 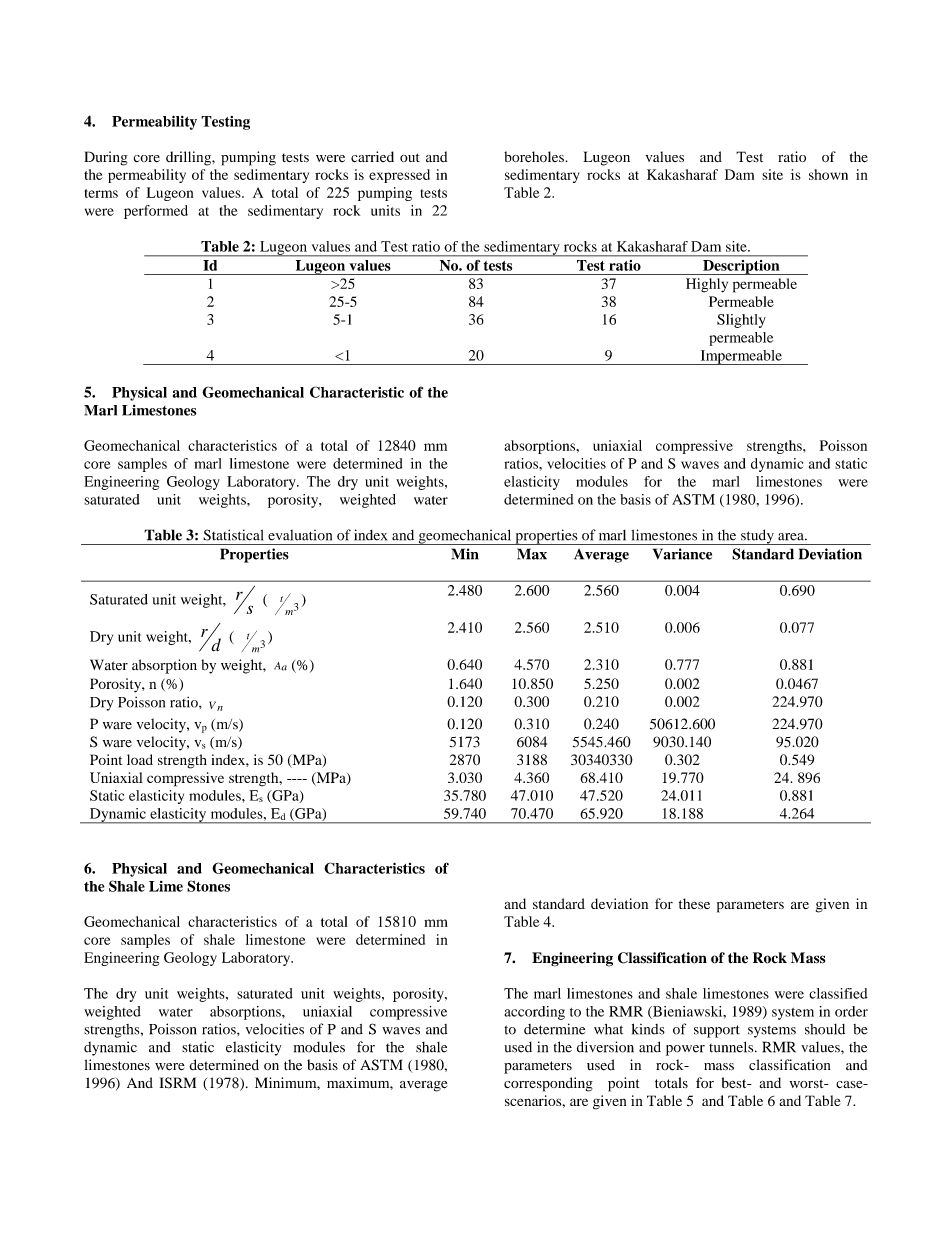 What do you see at coordinates (535, 156) in the screenshot?
I see `boreholes` at bounding box center [535, 156].
